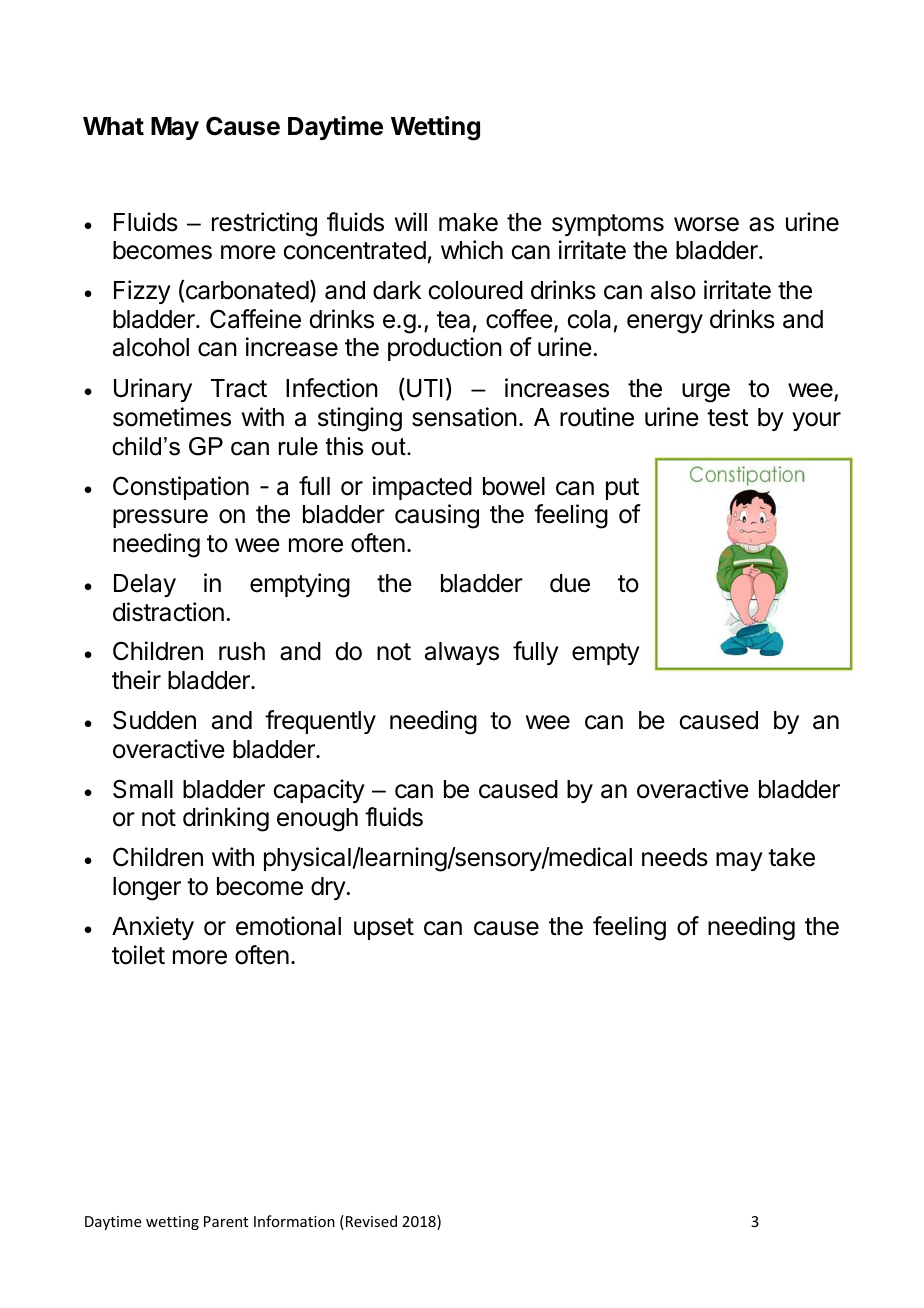  I want to click on rush, so click(242, 651).
